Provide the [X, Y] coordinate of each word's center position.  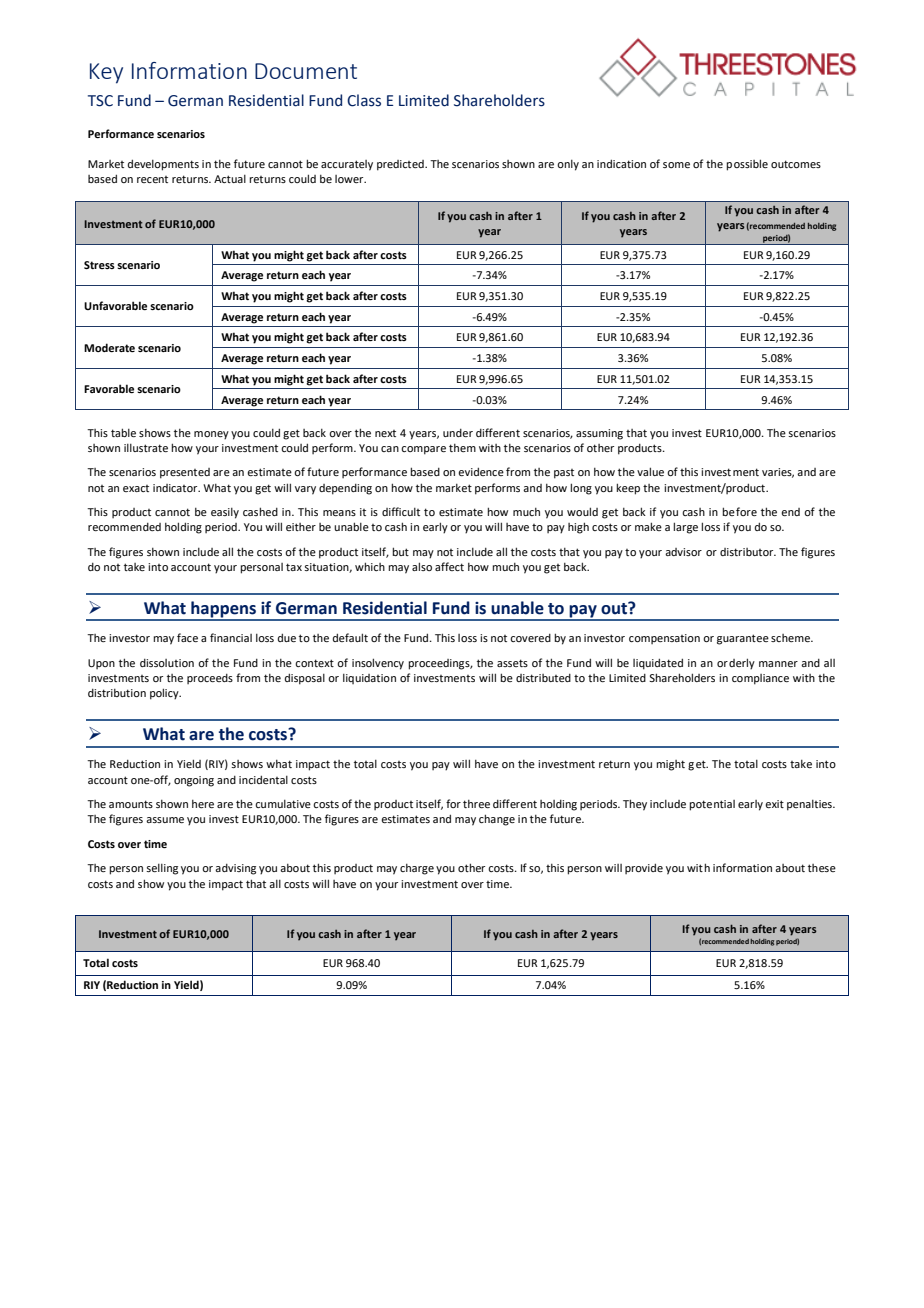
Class [364, 100]
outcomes [796, 164]
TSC [100, 101]
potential [712, 805]
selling [162, 869]
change [497, 820]
